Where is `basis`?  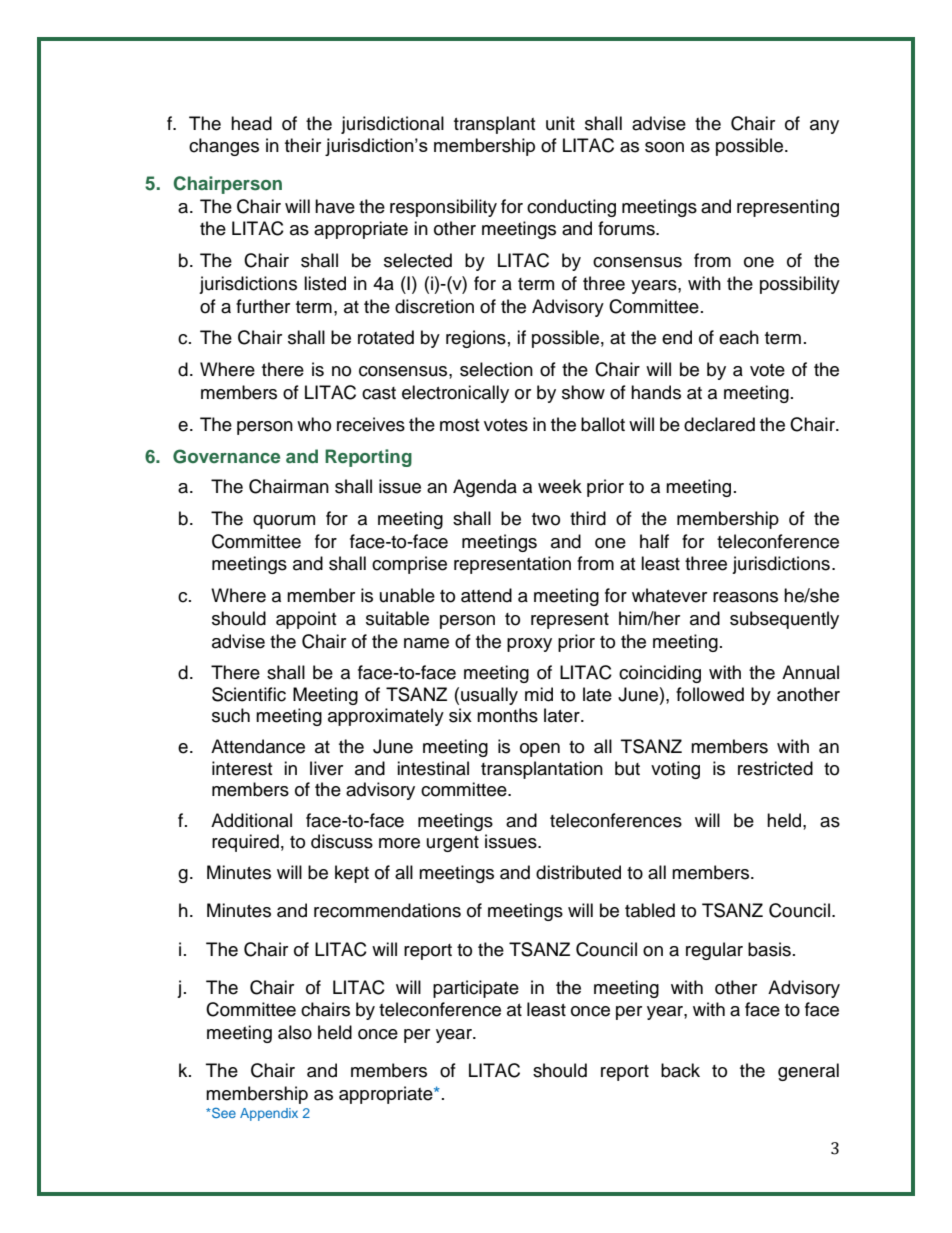 basis is located at coordinates (769, 949).
